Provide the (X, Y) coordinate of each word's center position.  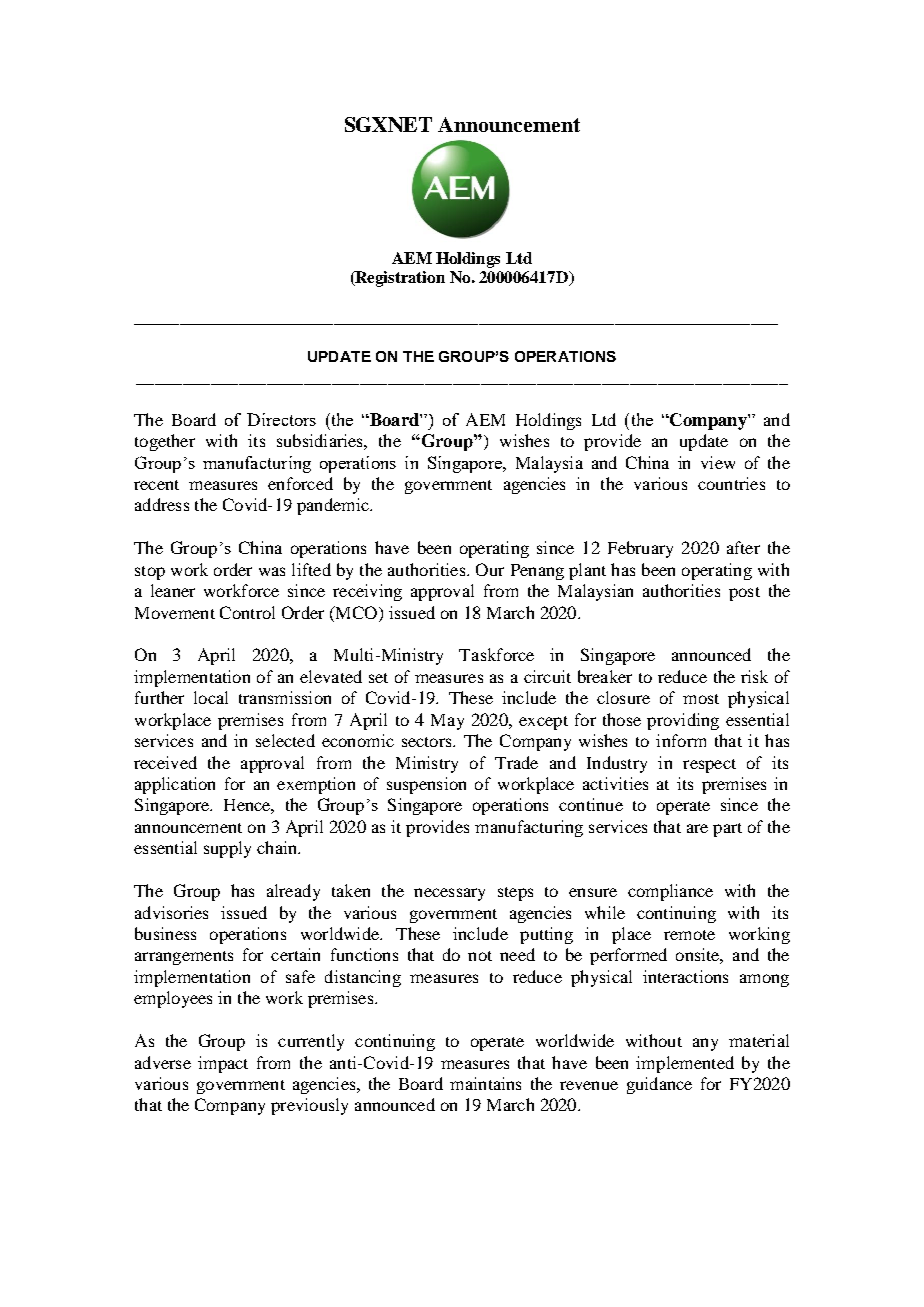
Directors (281, 419)
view (718, 462)
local (211, 697)
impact (223, 1064)
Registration (399, 279)
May (447, 722)
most (701, 699)
